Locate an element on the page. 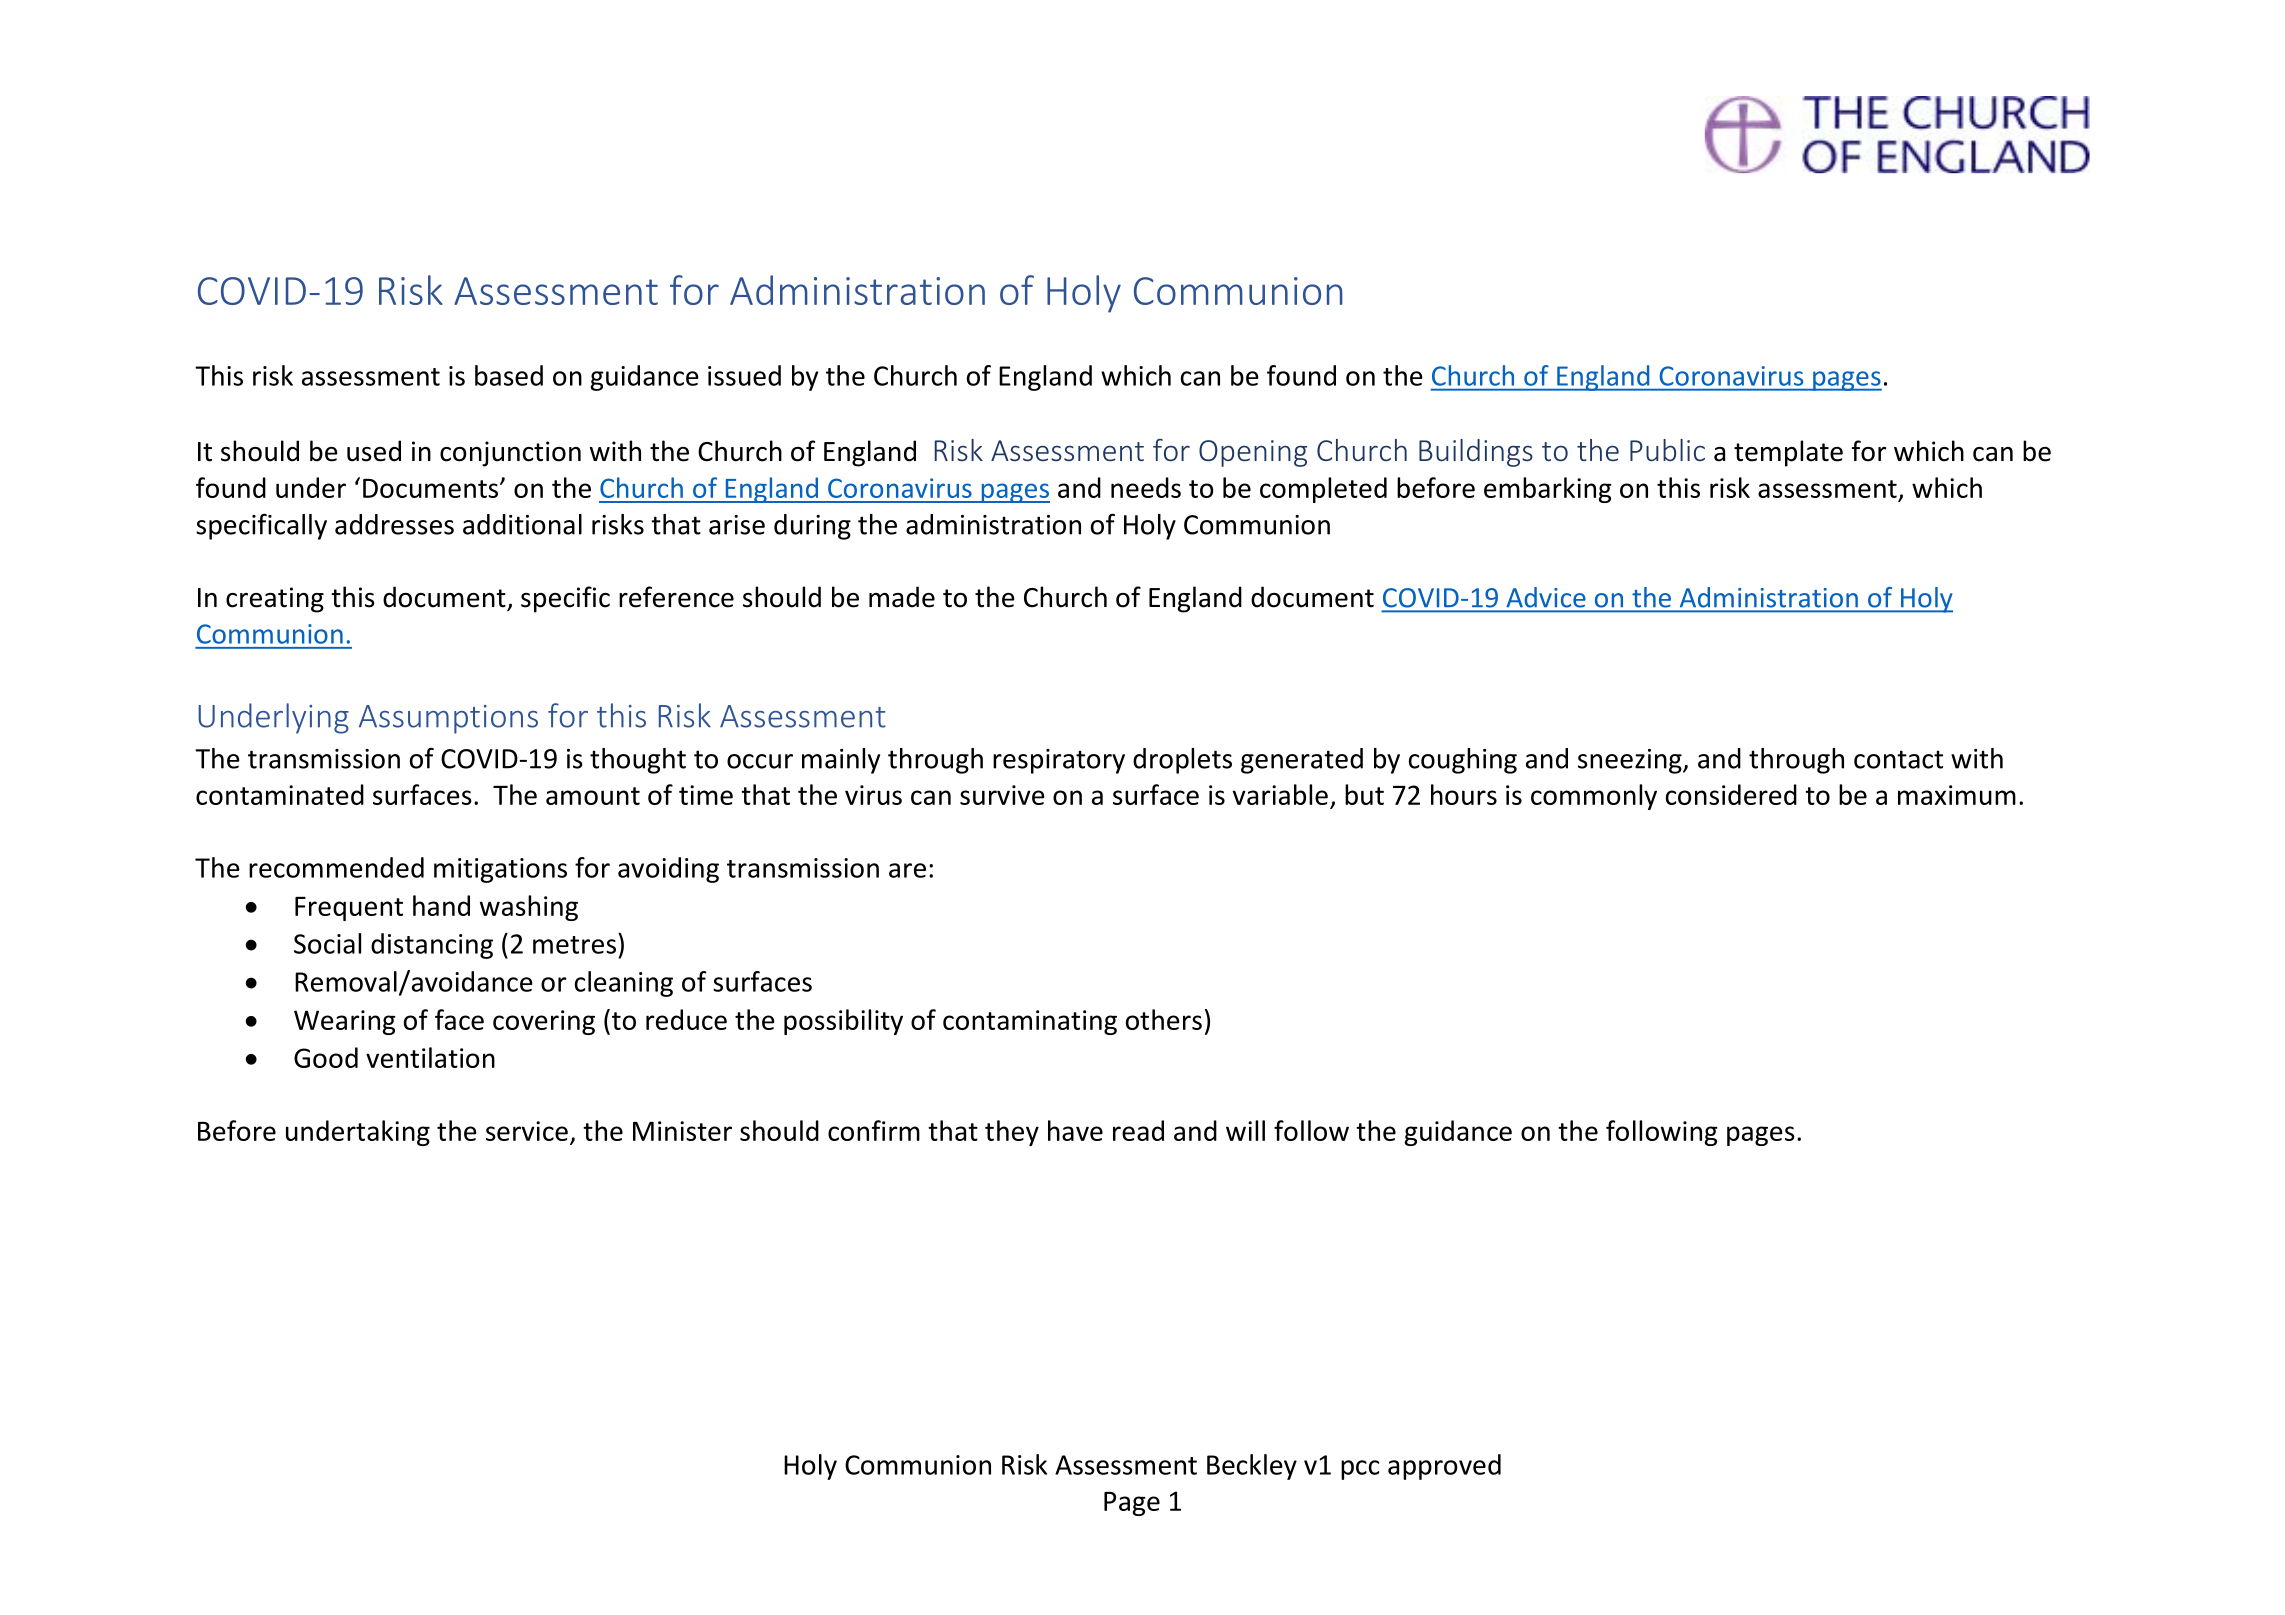  considered is located at coordinates (1731, 794).
